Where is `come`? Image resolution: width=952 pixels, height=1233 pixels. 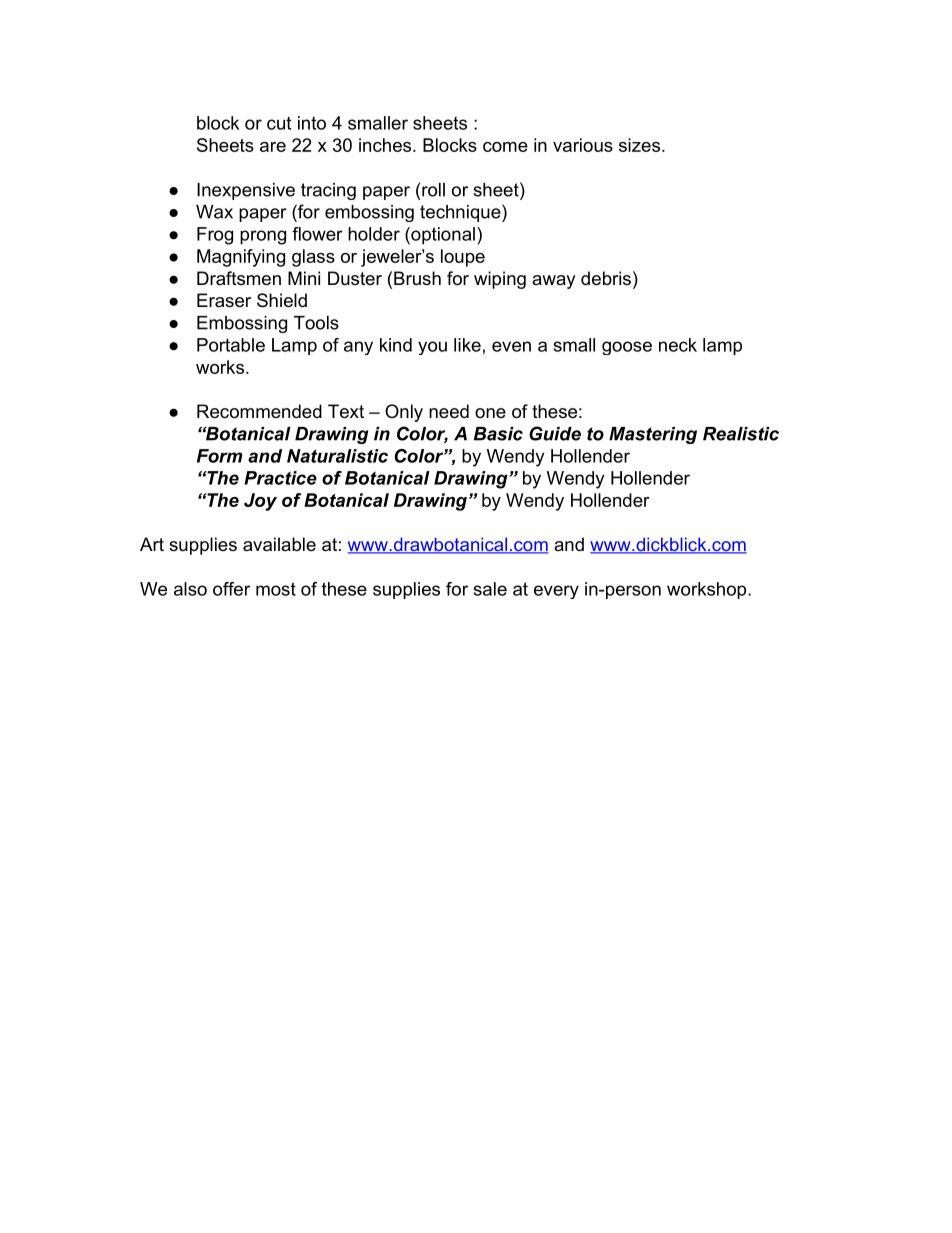
come is located at coordinates (505, 147).
